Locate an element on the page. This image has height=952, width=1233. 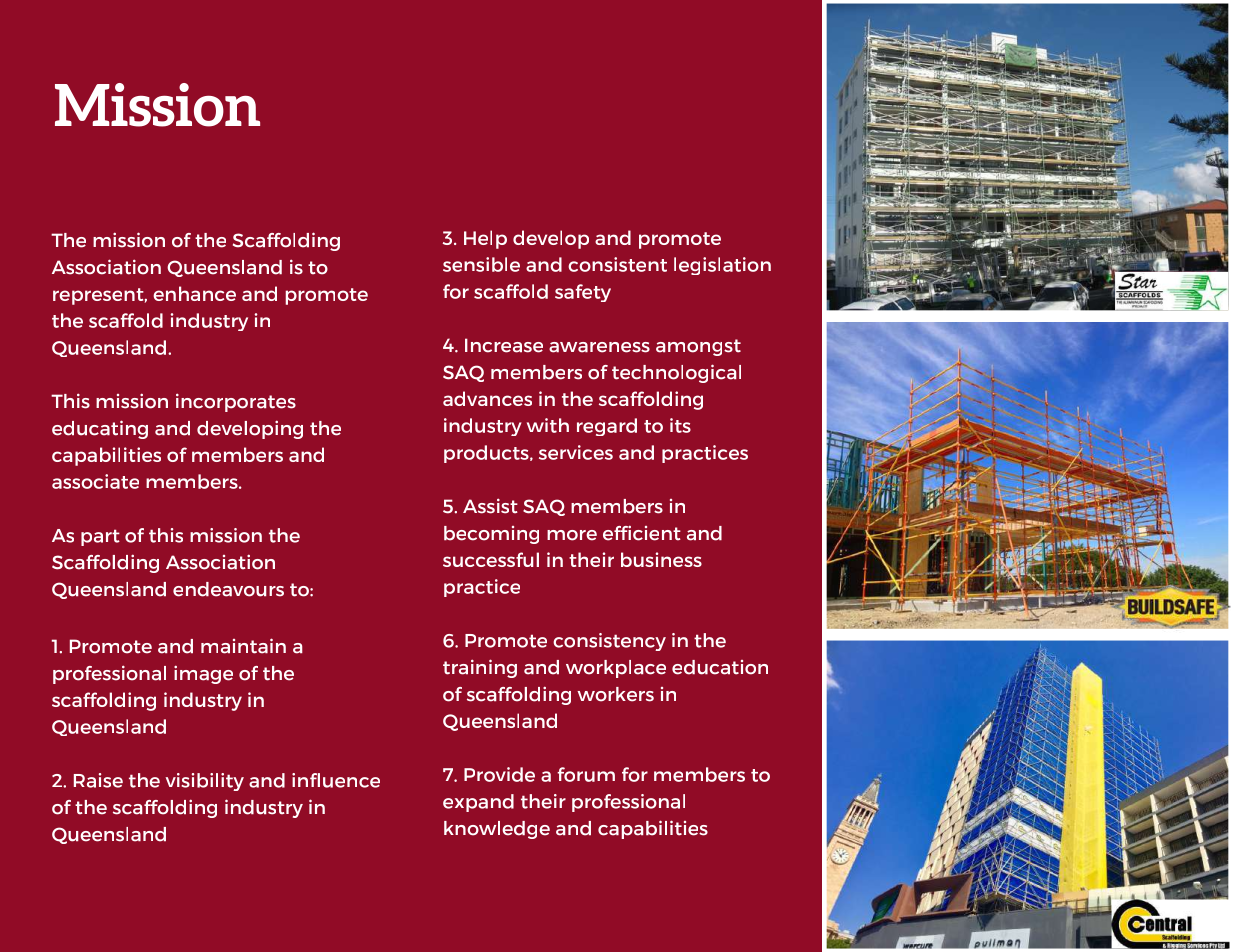
training is located at coordinates (480, 668).
